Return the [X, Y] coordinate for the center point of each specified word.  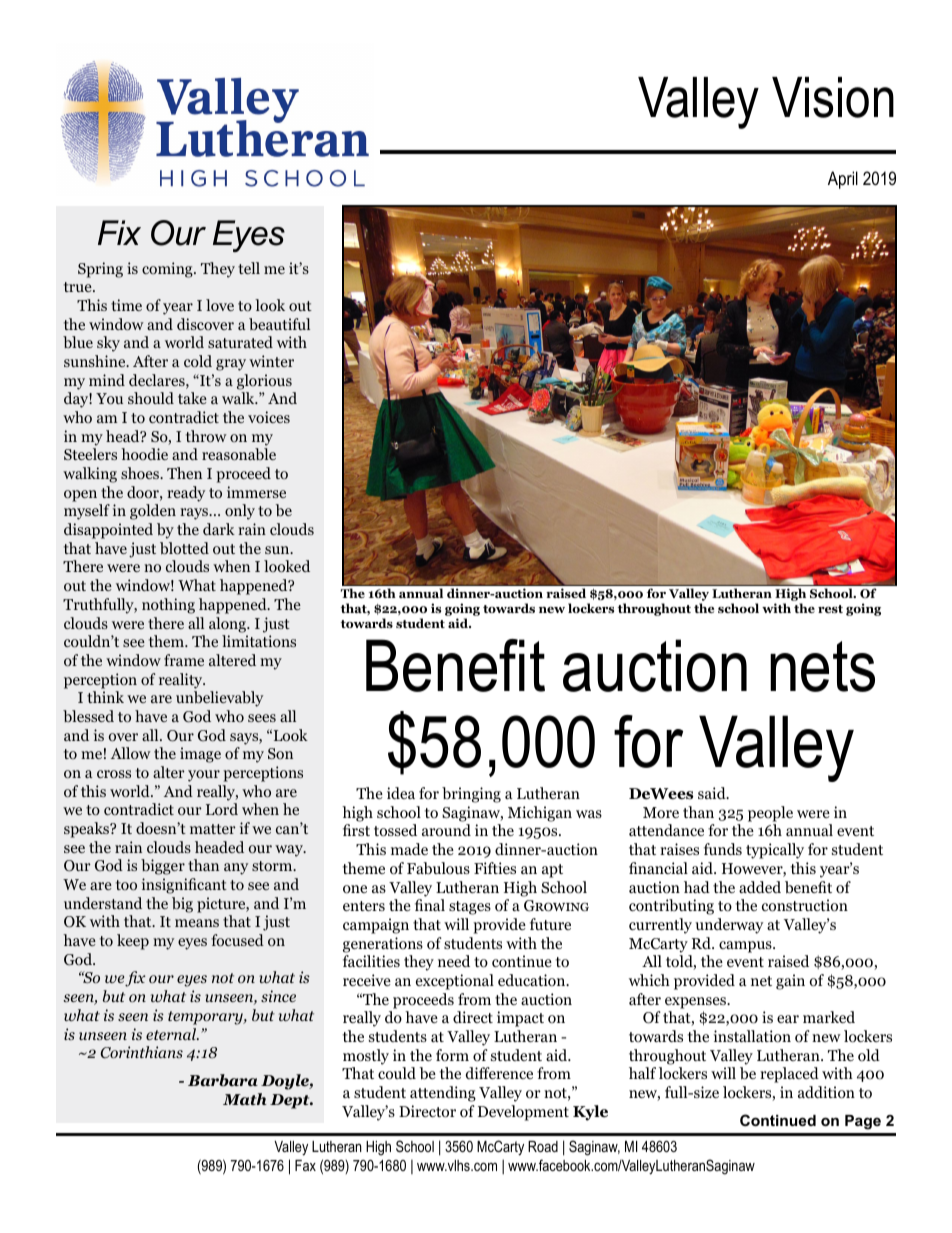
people [770, 814]
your [204, 776]
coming [168, 270]
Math [245, 1099]
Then [184, 473]
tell [249, 268]
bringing [471, 795]
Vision [833, 97]
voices [269, 417]
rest [830, 609]
